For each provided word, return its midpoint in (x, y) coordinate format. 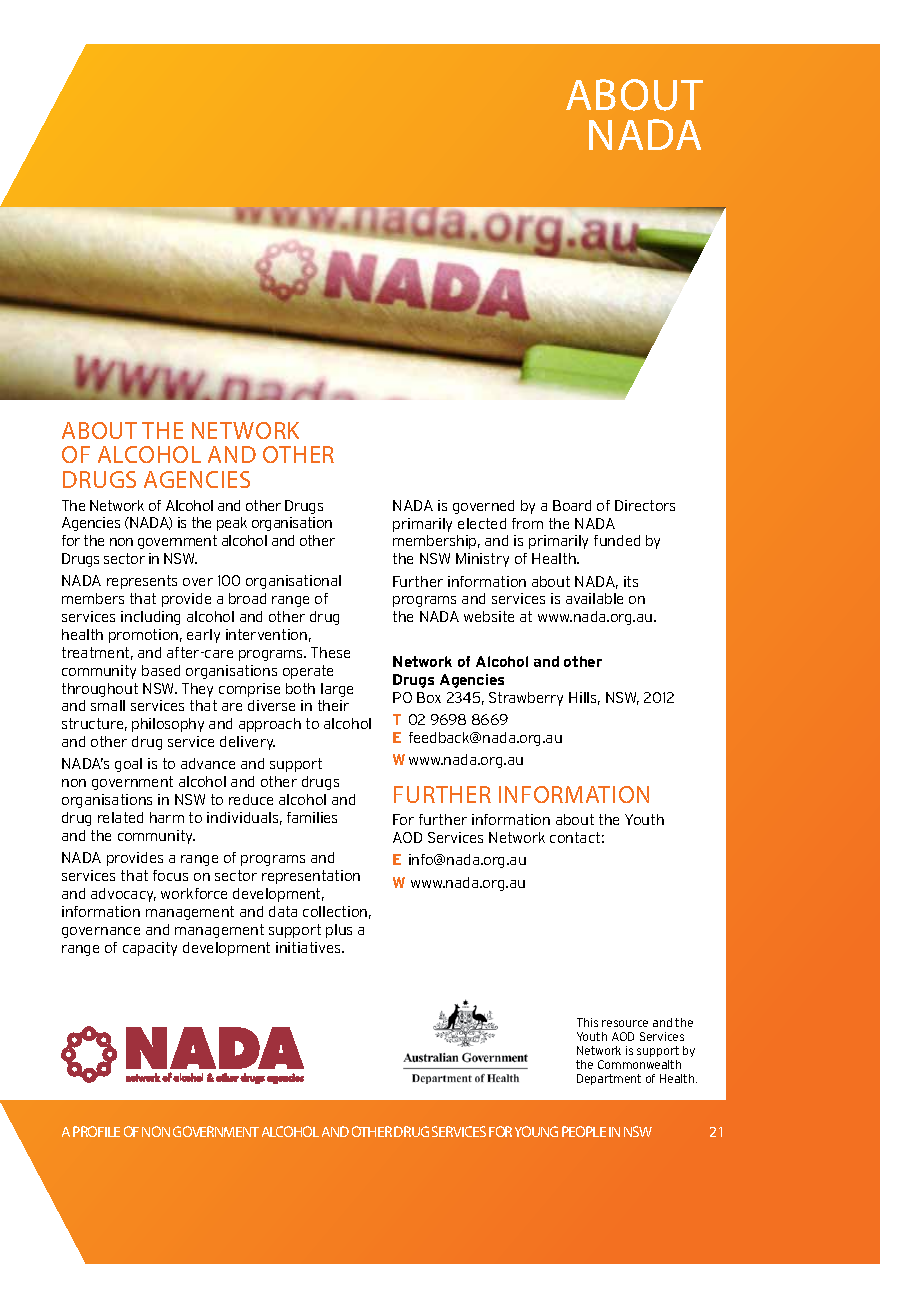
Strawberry (526, 699)
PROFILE (96, 1131)
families (312, 817)
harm (167, 817)
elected (482, 523)
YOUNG (536, 1131)
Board (572, 505)
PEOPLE (584, 1131)
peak (232, 524)
